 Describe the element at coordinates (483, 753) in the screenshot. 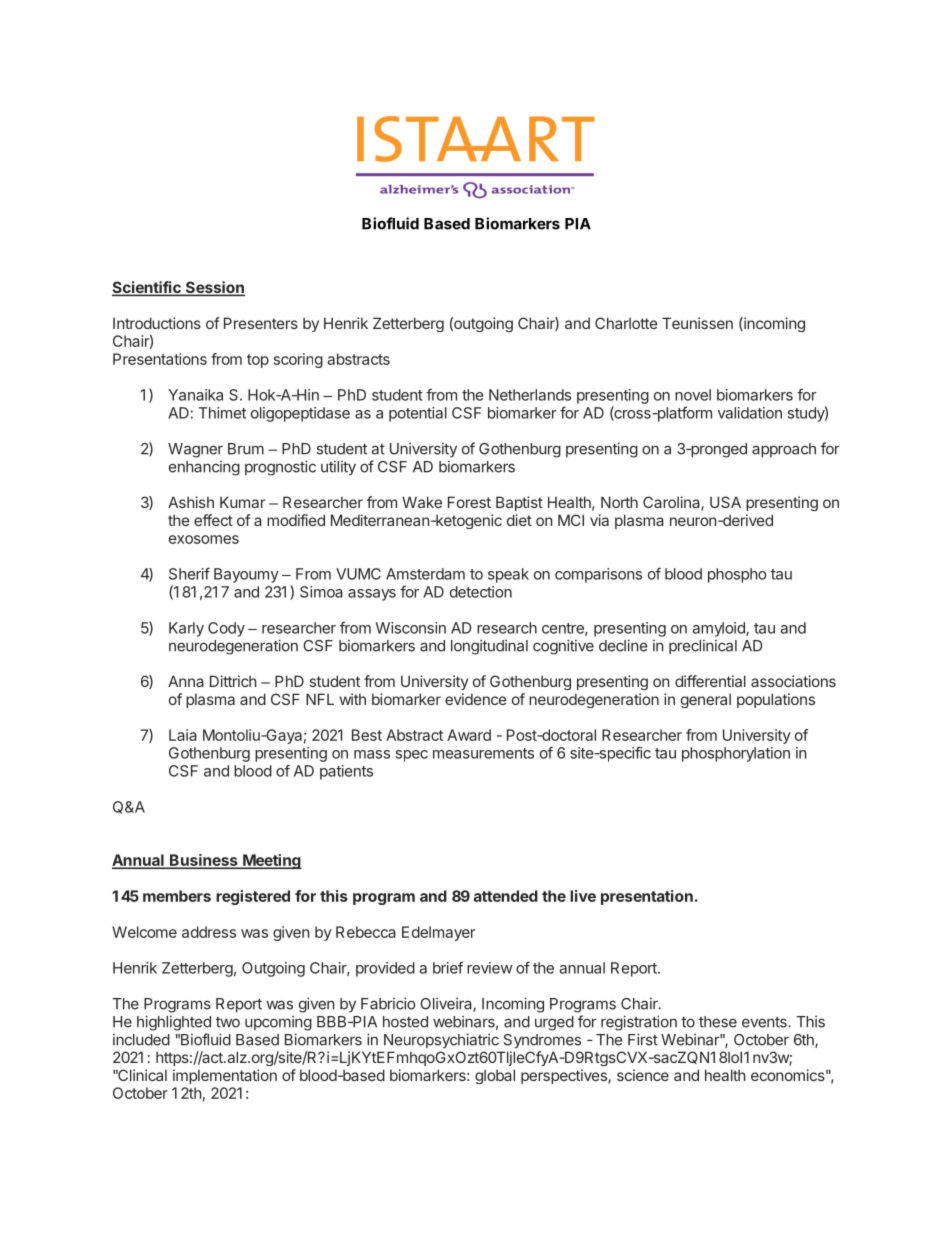

I see `measurements` at that location.
